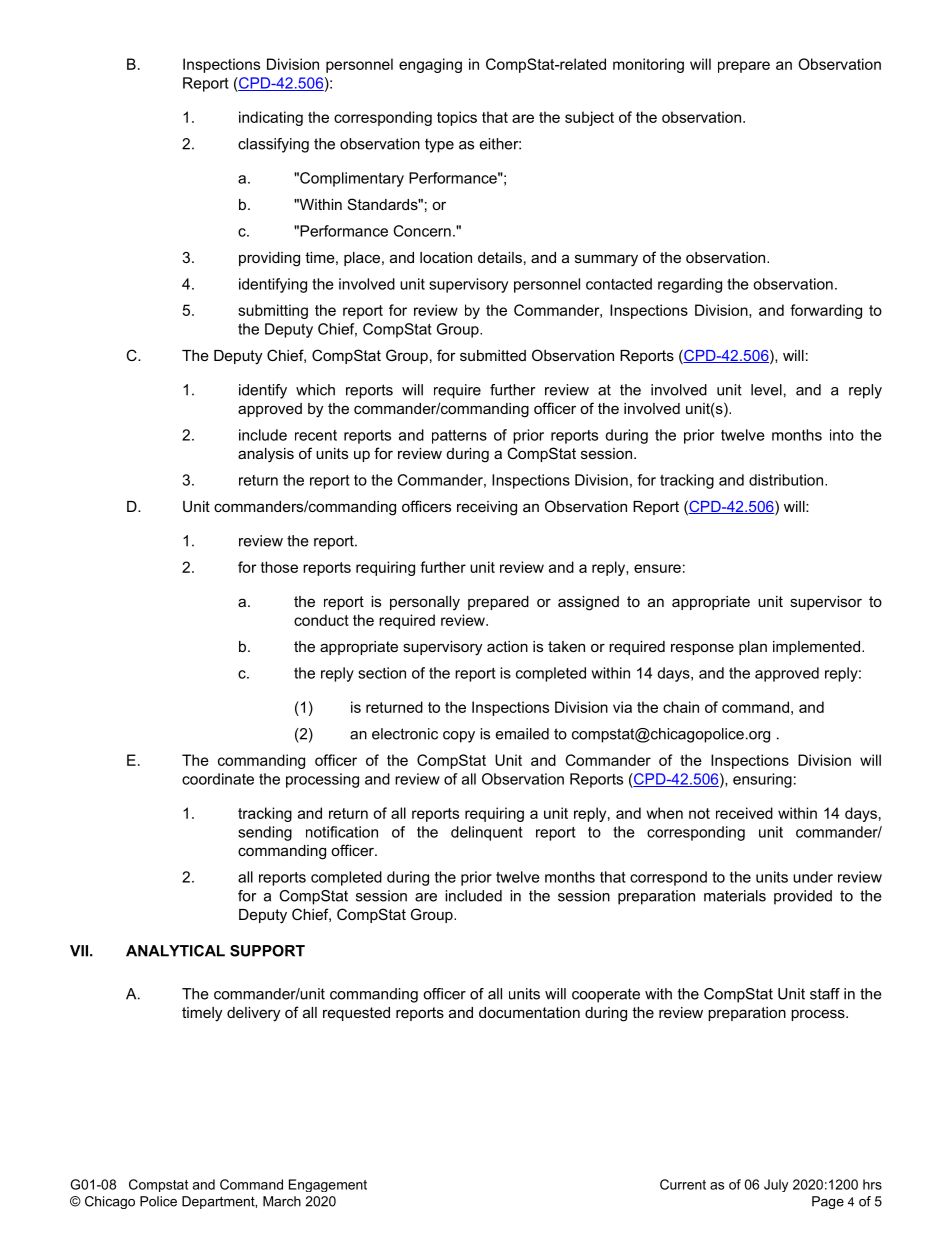  I want to click on action, so click(507, 646).
